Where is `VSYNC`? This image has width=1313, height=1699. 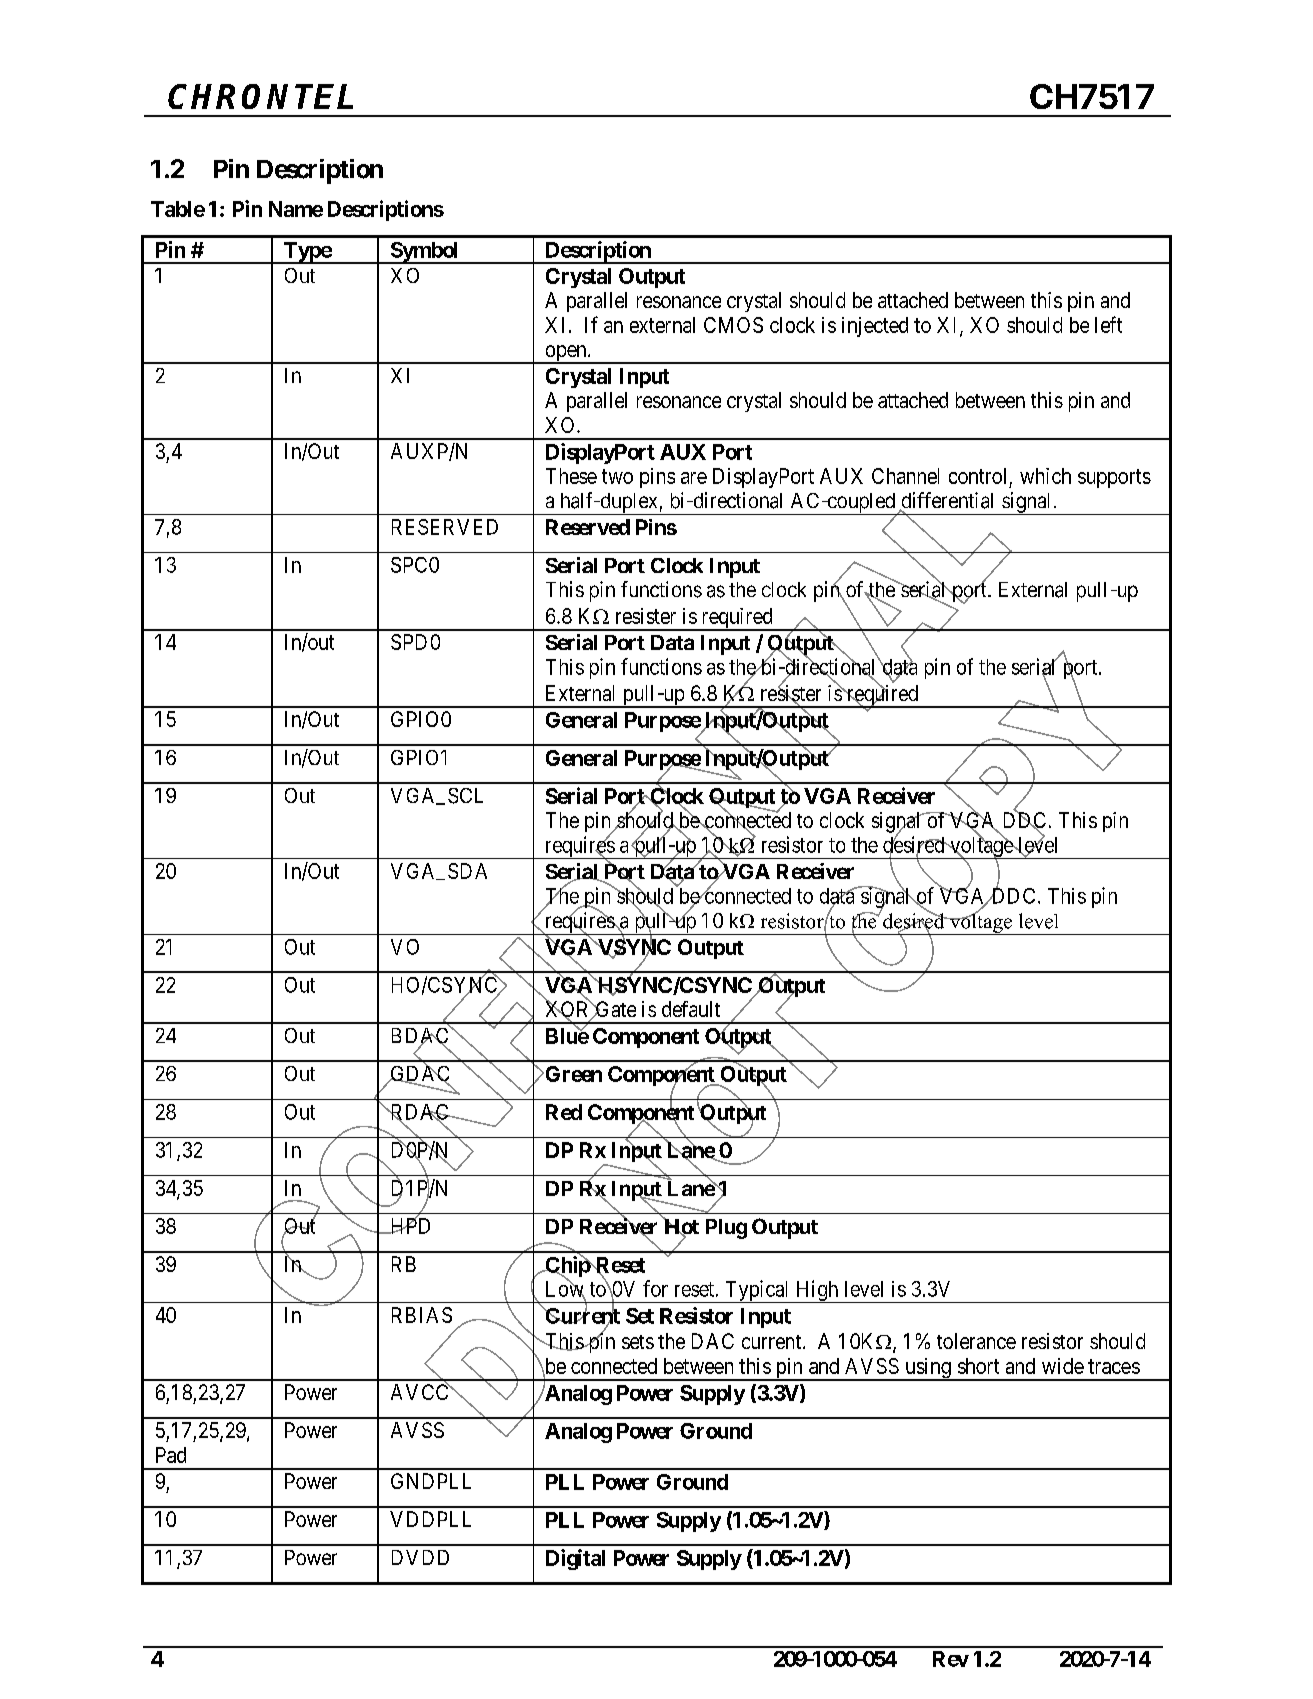
VSYNC is located at coordinates (633, 948).
